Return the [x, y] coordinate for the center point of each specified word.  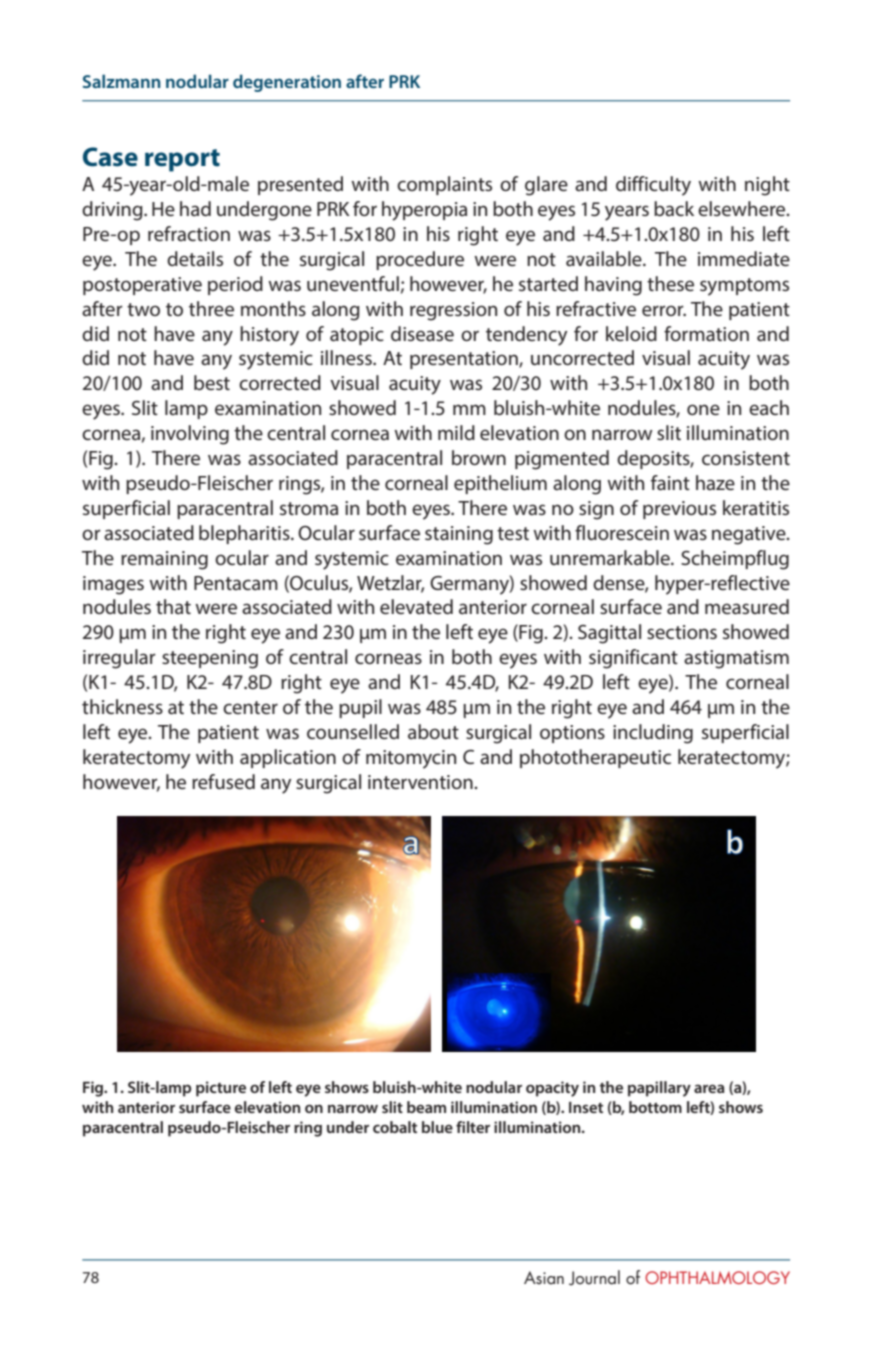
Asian [544, 1278]
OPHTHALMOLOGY [717, 1277]
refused [223, 781]
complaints [444, 185]
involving [190, 435]
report [182, 160]
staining [459, 535]
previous [679, 510]
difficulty [653, 186]
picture [221, 1089]
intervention [421, 782]
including [653, 734]
